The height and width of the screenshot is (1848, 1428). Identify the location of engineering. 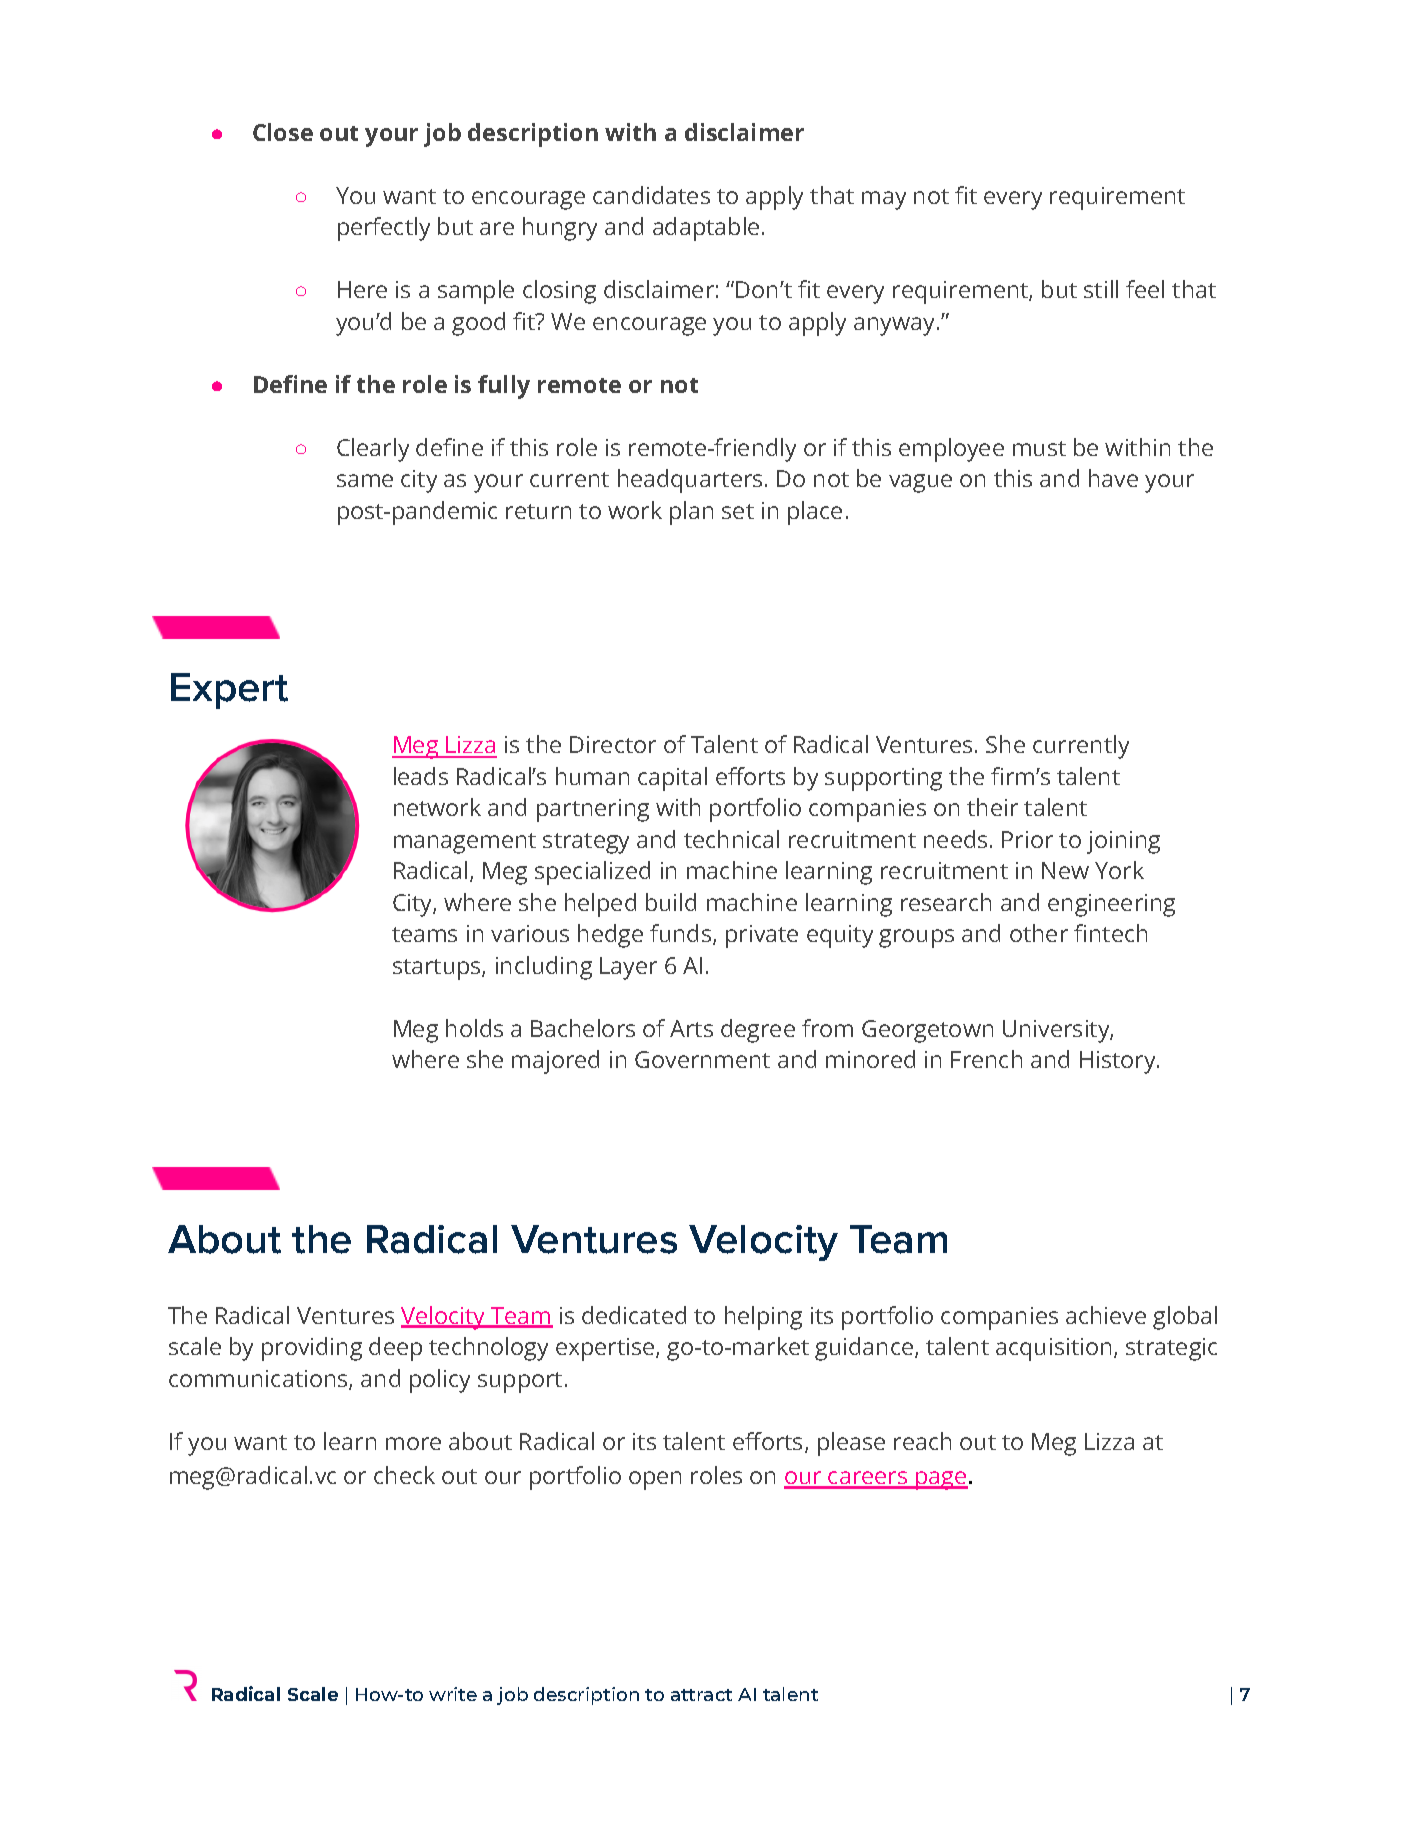
(1111, 905).
